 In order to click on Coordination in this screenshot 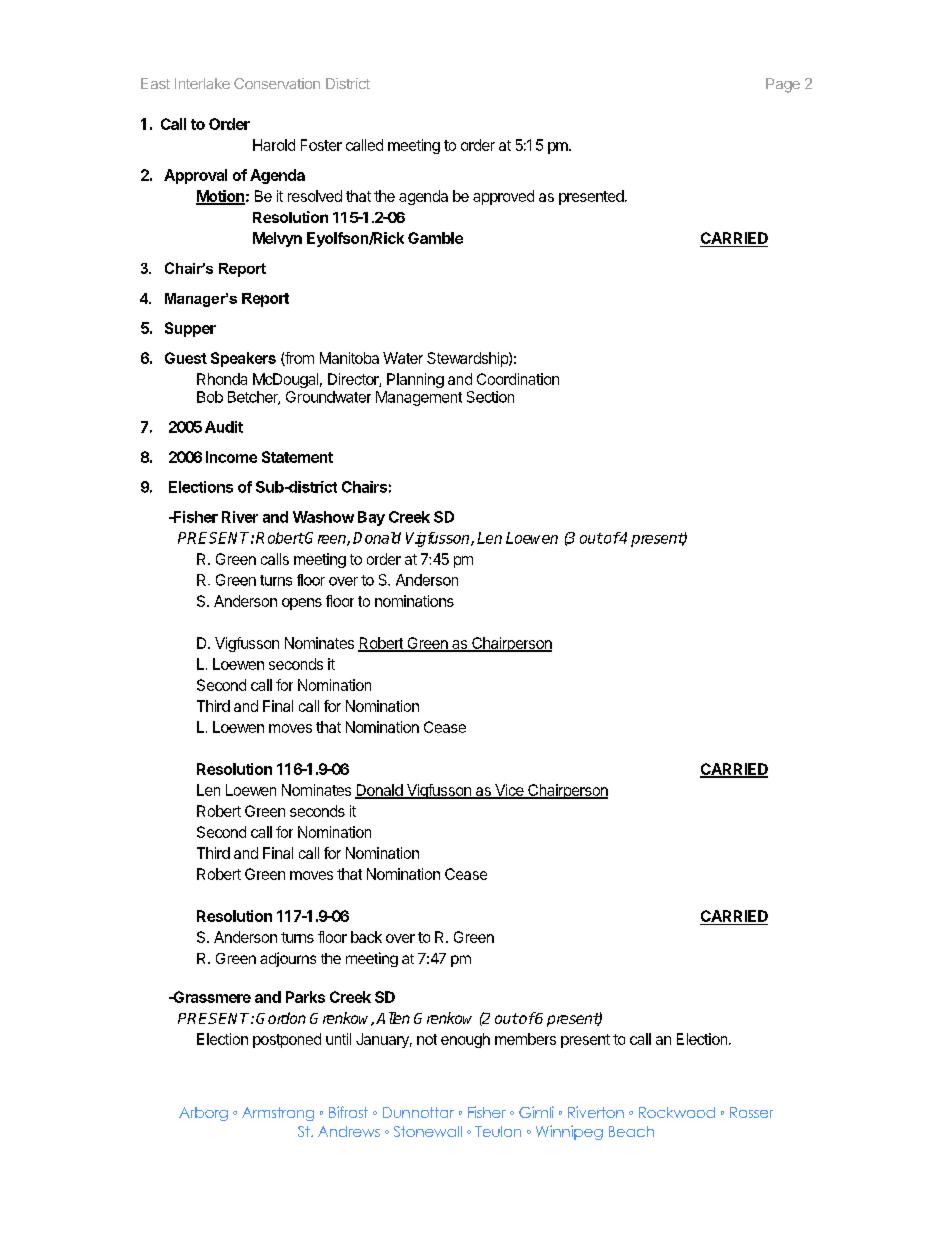, I will do `click(518, 379)`.
